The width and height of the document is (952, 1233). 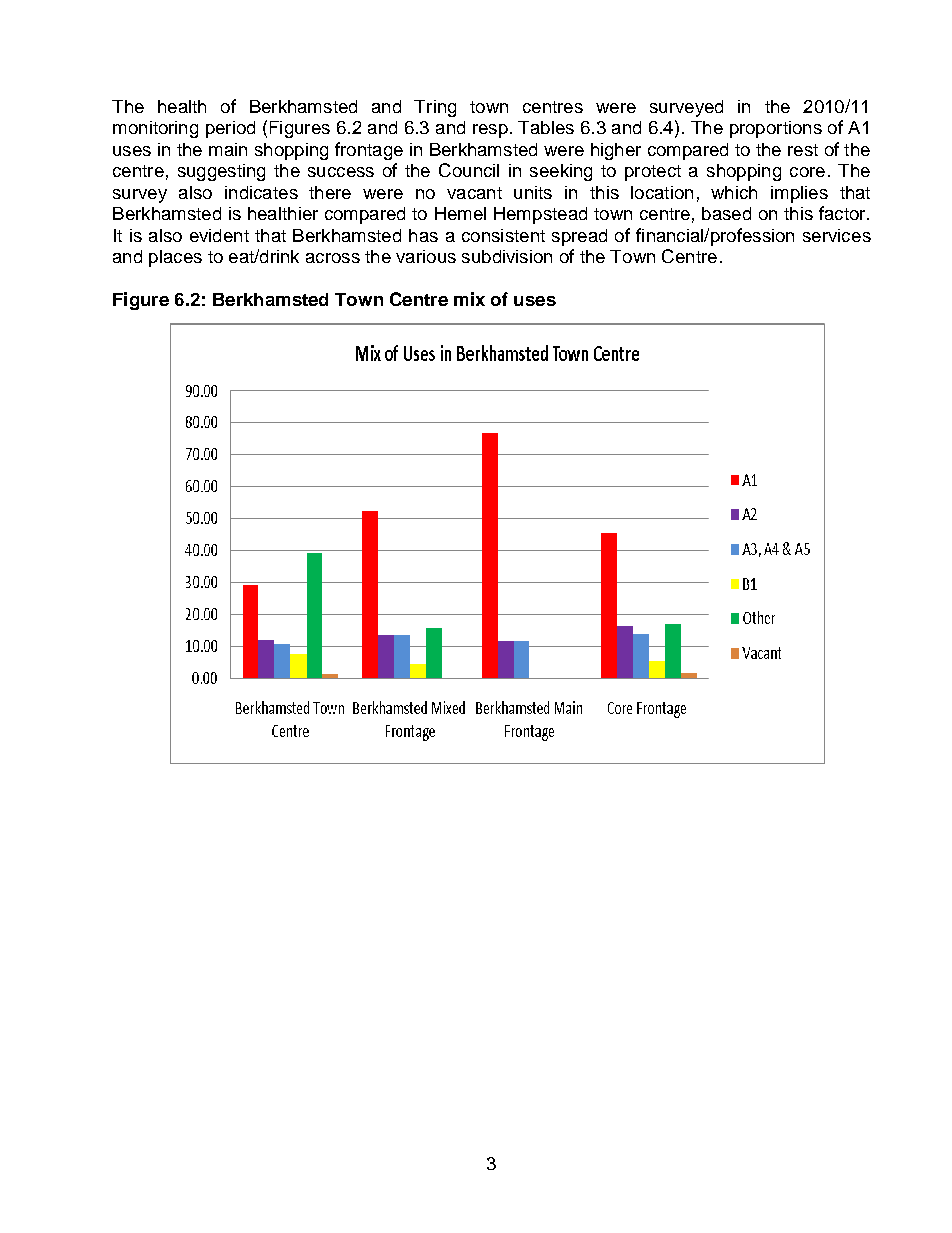 I want to click on proportions, so click(x=776, y=129).
